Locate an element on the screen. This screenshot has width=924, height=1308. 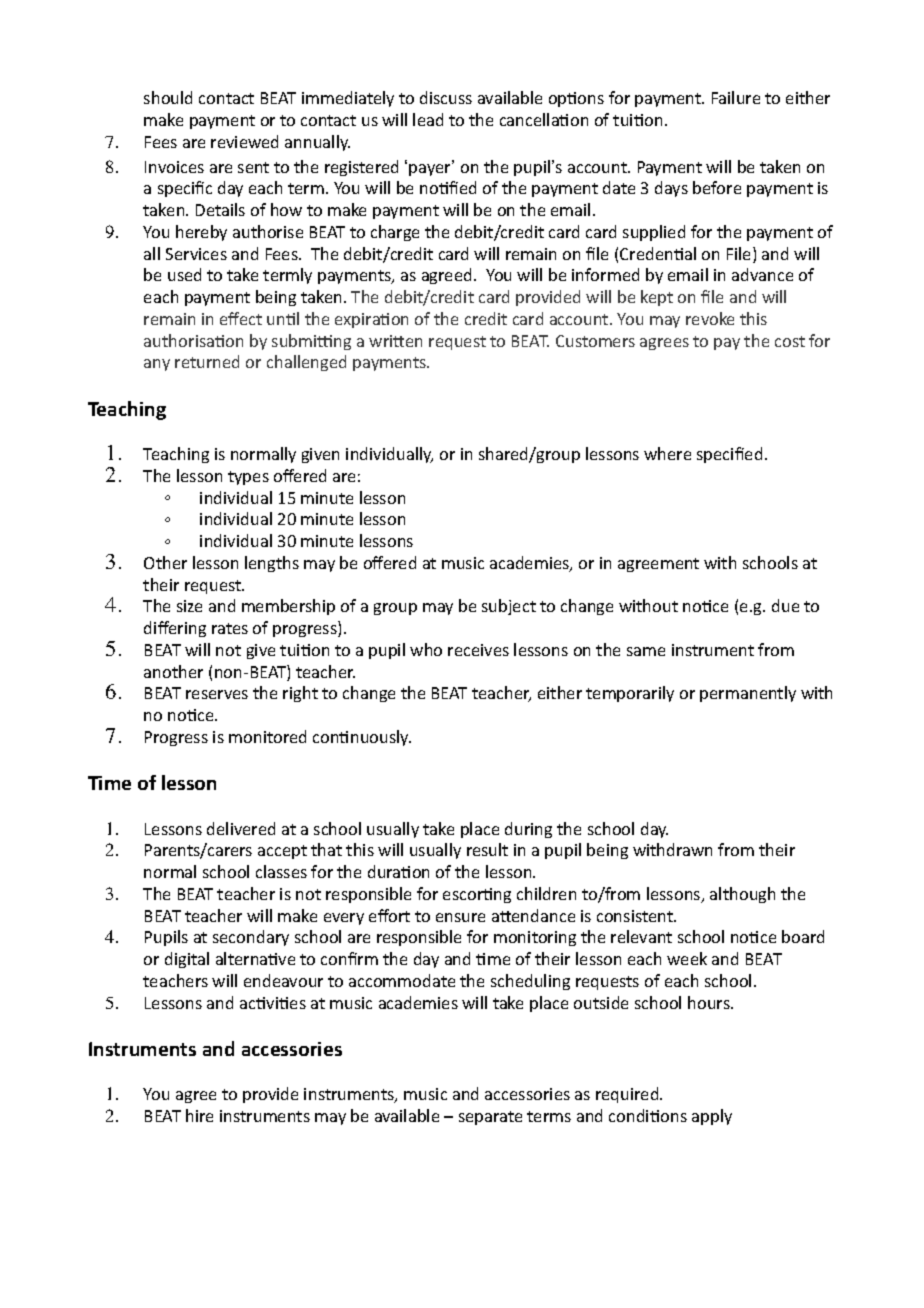
rates is located at coordinates (230, 628).
